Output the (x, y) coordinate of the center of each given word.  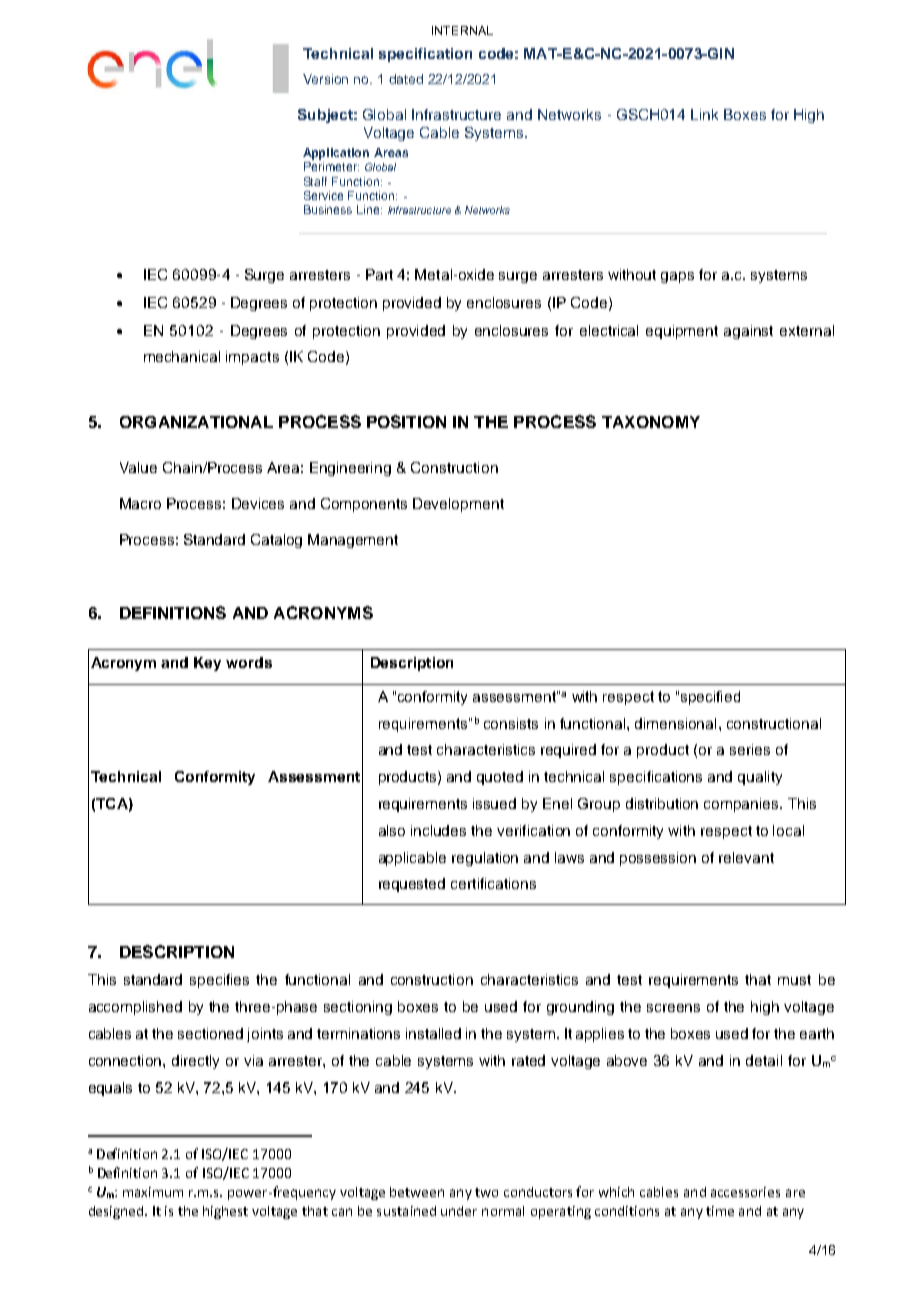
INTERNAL (462, 30)
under (459, 1211)
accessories (745, 1192)
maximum (153, 1192)
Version (325, 79)
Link (704, 114)
